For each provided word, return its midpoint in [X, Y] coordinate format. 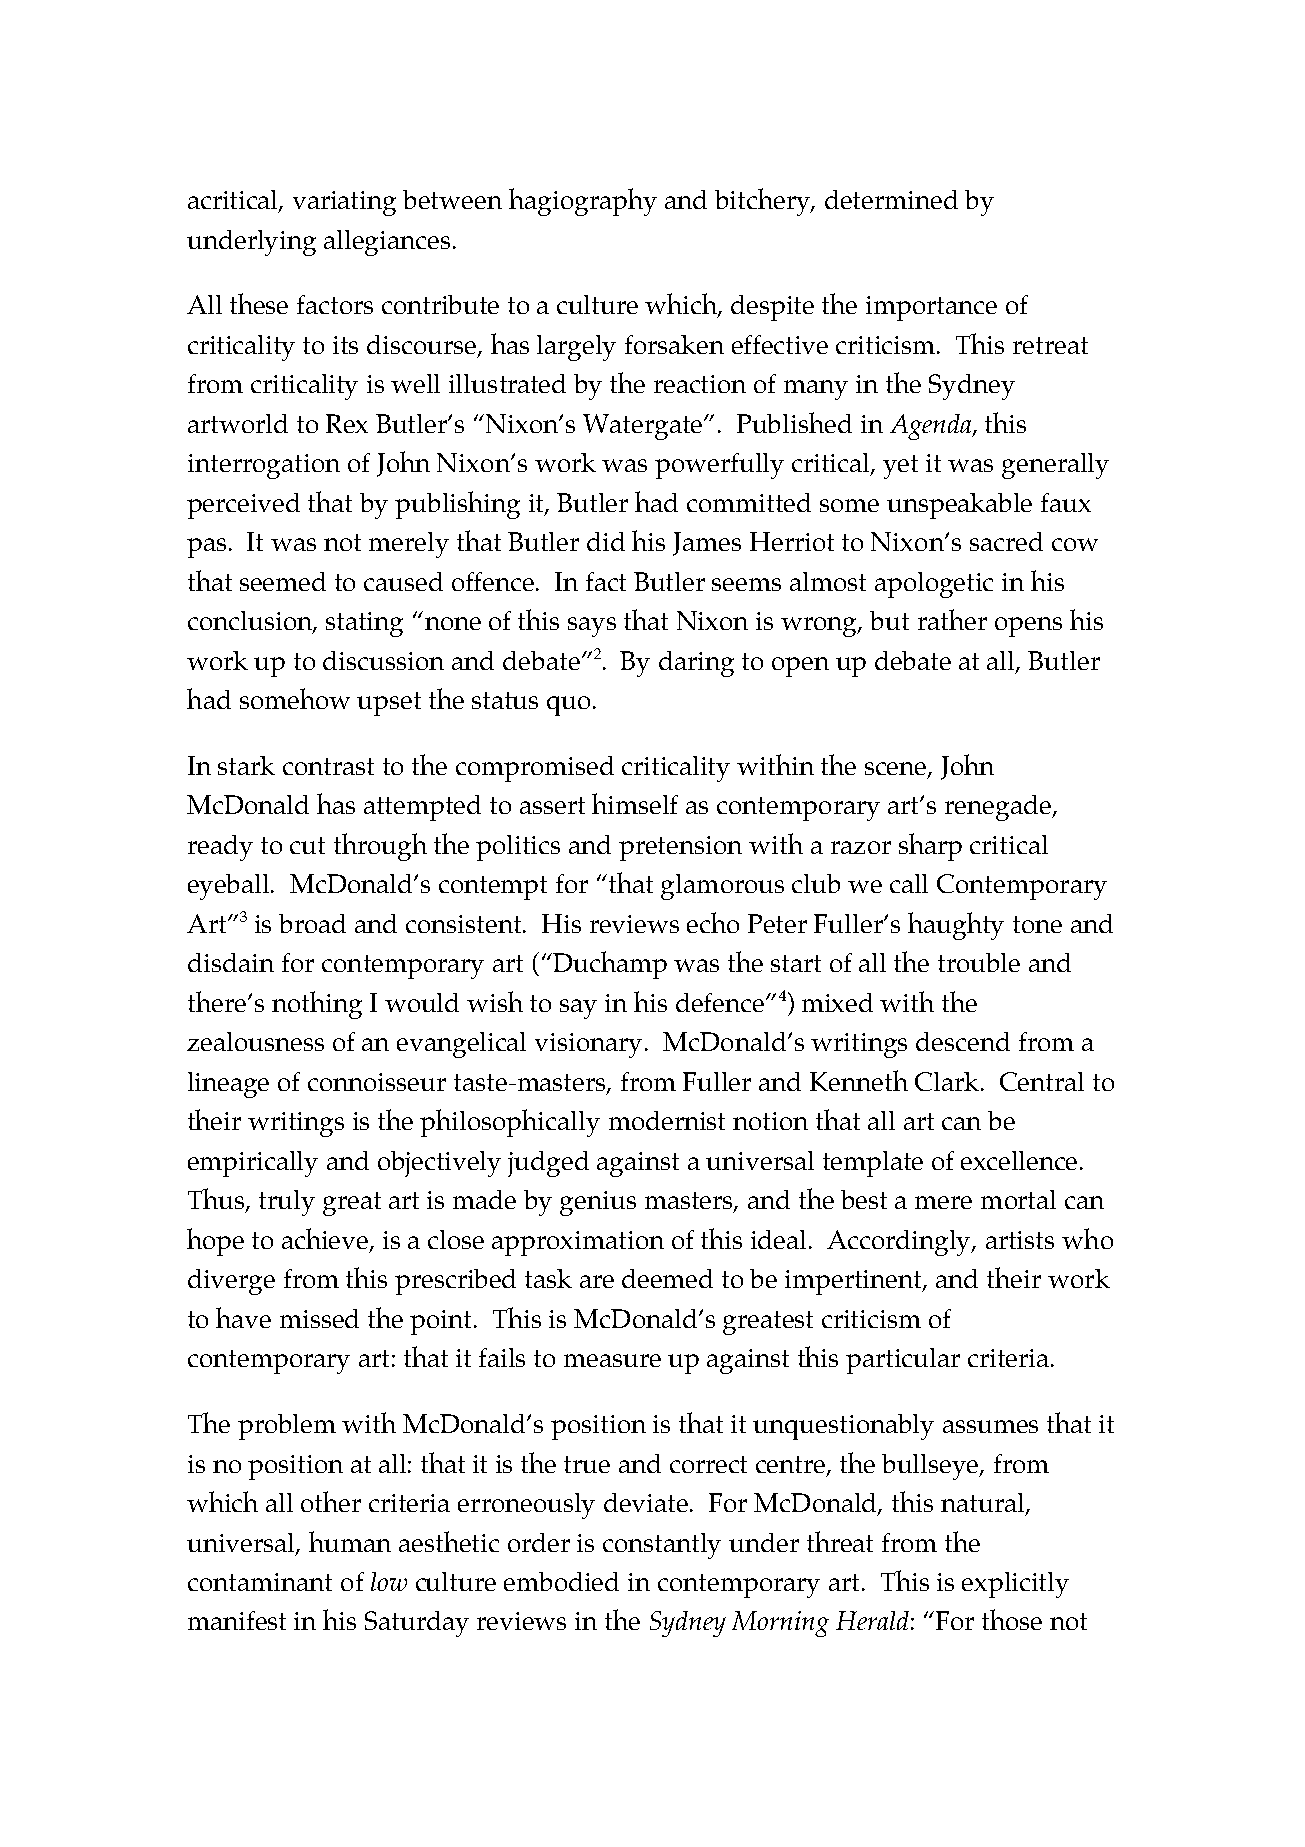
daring [696, 664]
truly [287, 1203]
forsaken [674, 344]
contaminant [260, 1582]
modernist [667, 1120]
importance [931, 308]
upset [389, 704]
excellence [1021, 1160]
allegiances [387, 243]
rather [952, 619]
